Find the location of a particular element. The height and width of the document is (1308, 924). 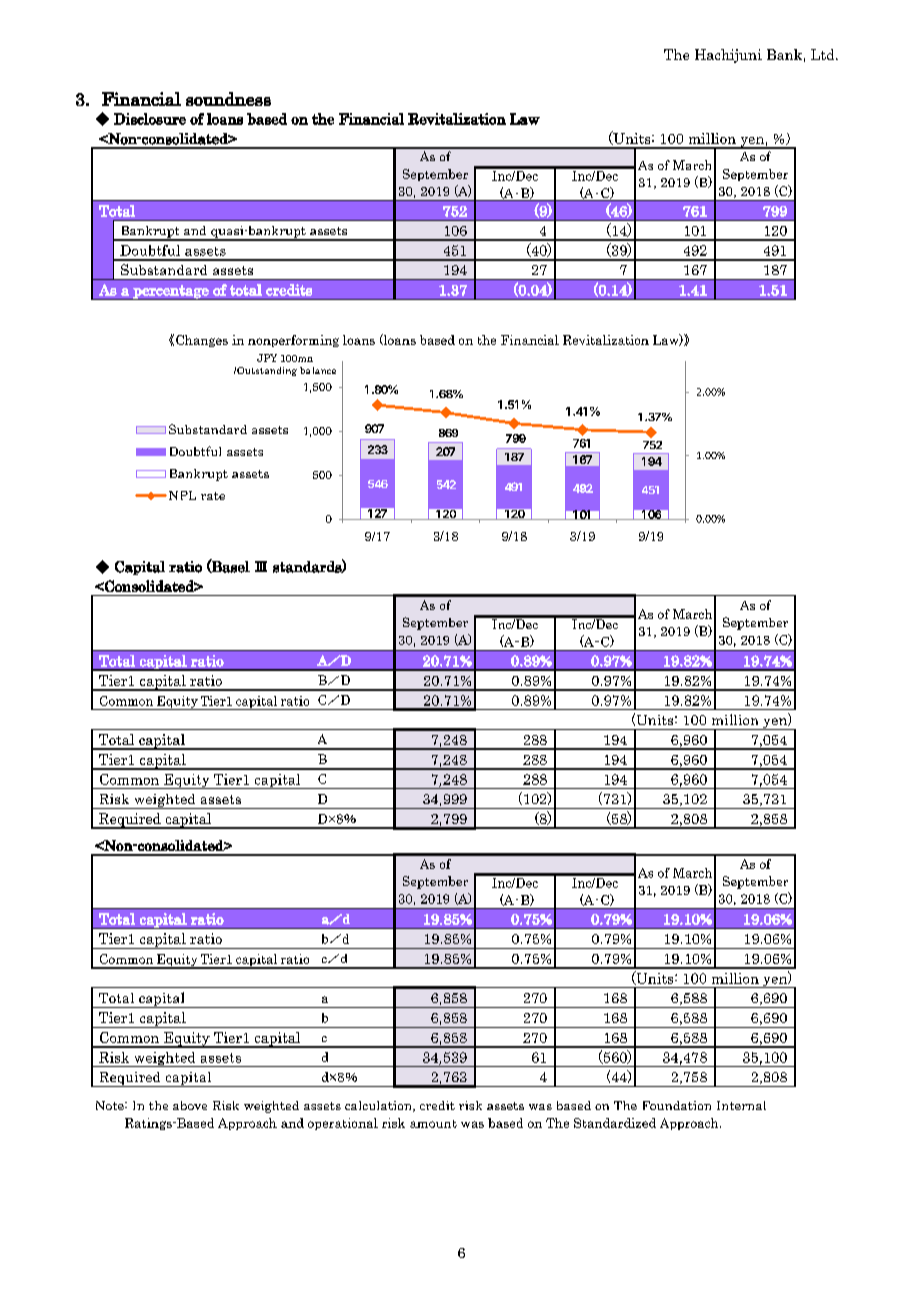

soundness is located at coordinates (228, 99).
